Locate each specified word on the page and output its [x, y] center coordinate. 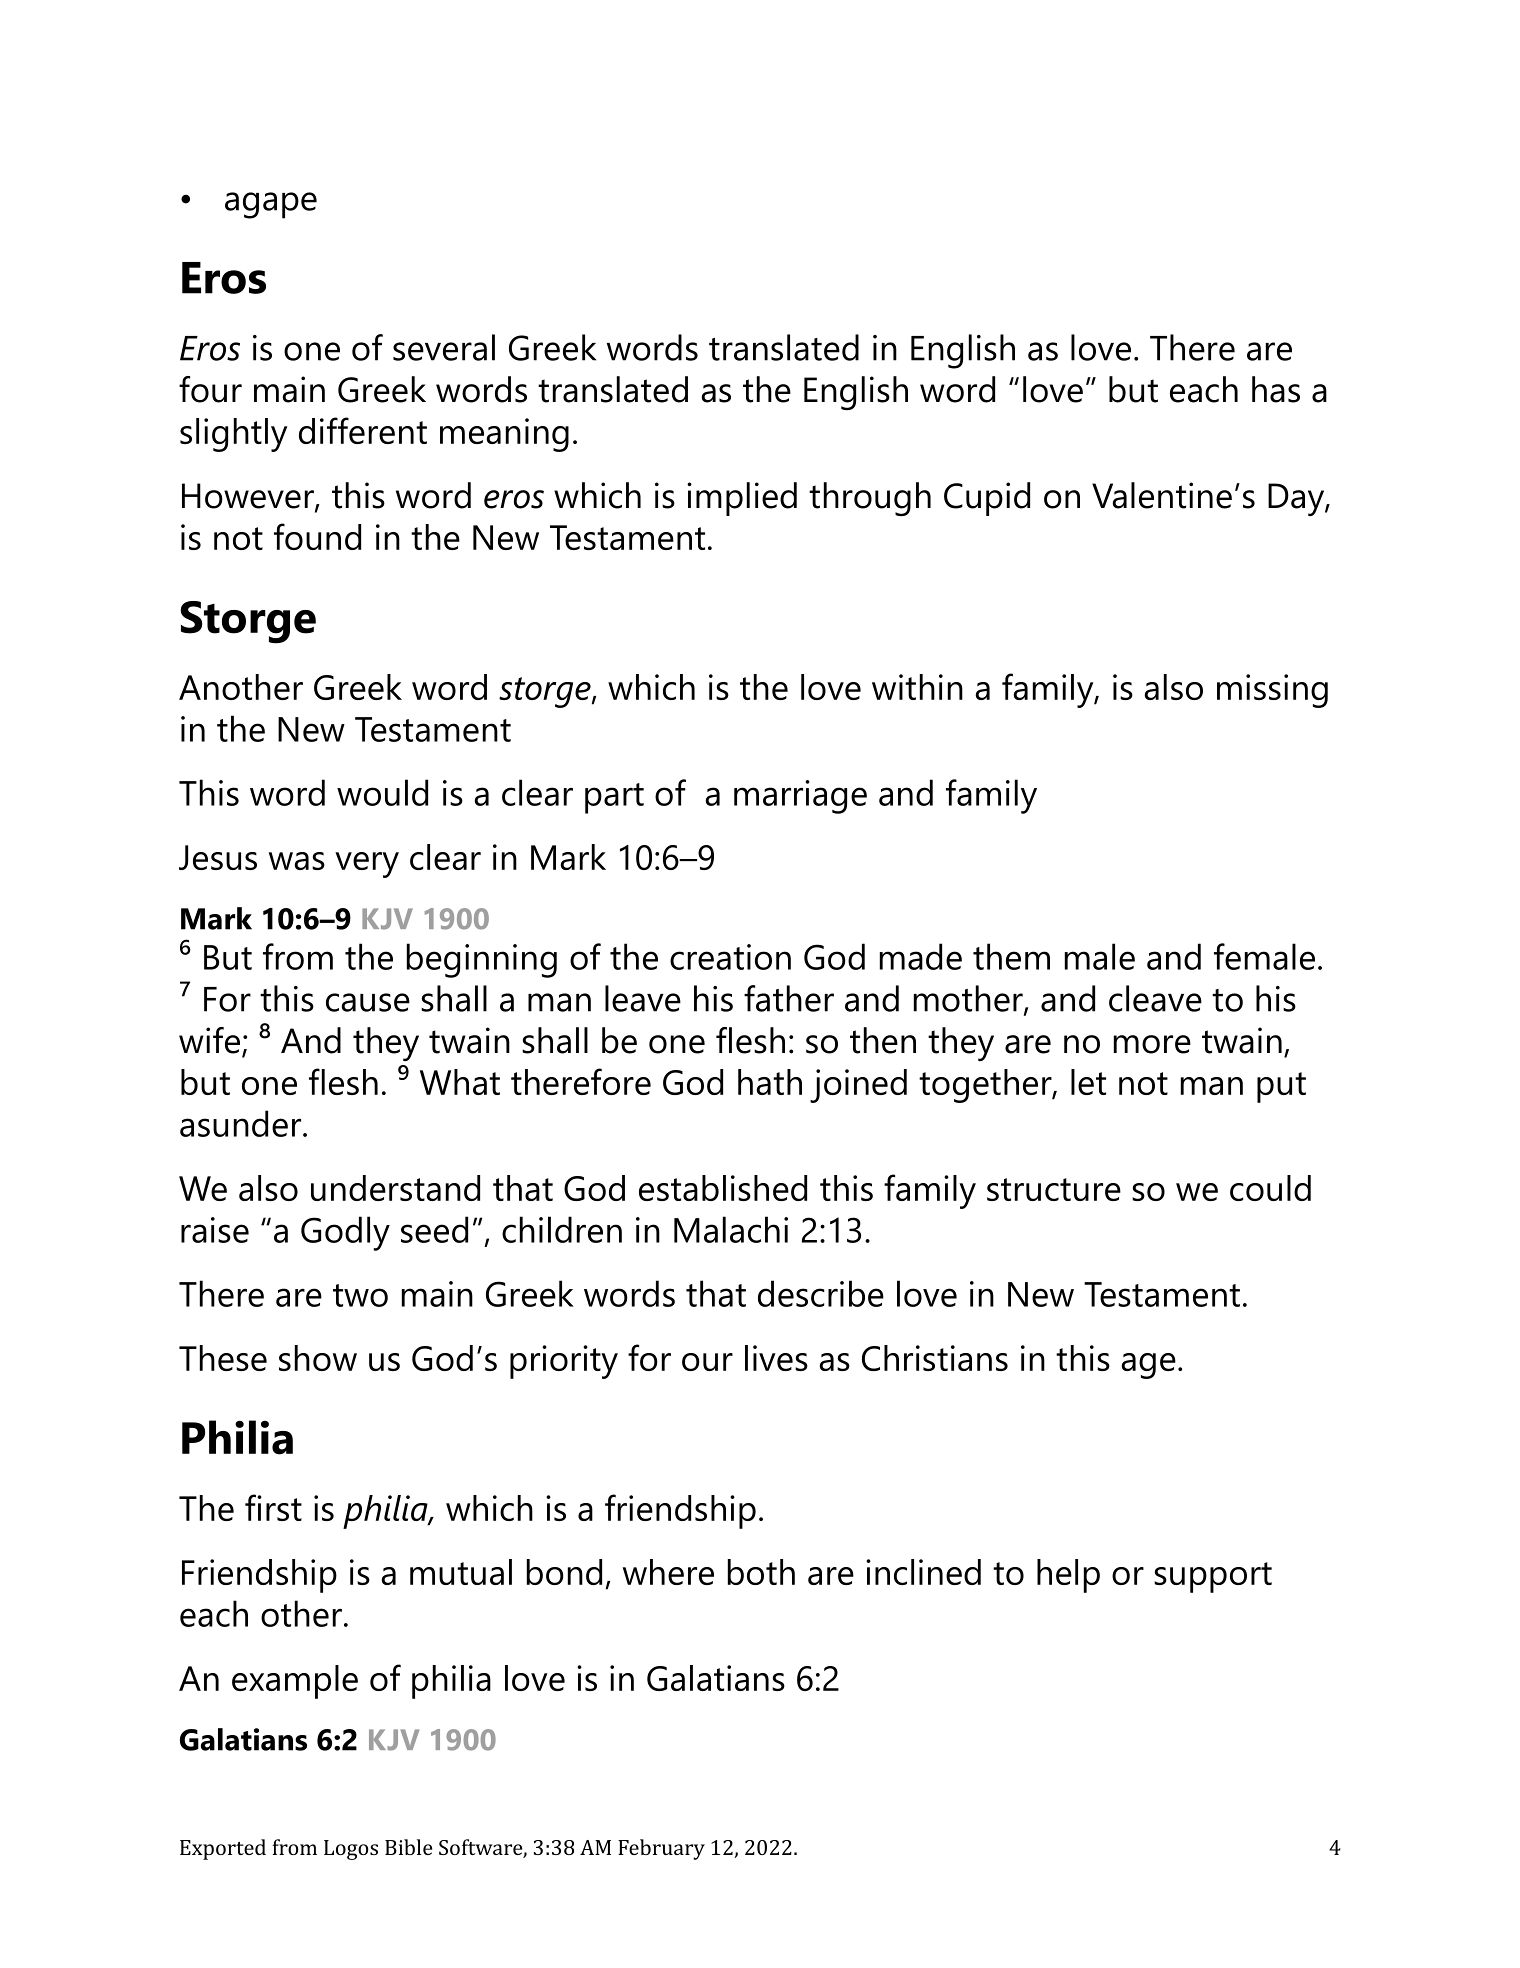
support [1213, 1577]
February [661, 1849]
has [1276, 389]
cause [368, 1002]
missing [1272, 691]
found [317, 536]
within [917, 687]
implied [742, 499]
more [1152, 1044]
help [1068, 1576]
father [789, 998]
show [318, 1358]
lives [776, 1358]
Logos [351, 1850]
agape [271, 205]
